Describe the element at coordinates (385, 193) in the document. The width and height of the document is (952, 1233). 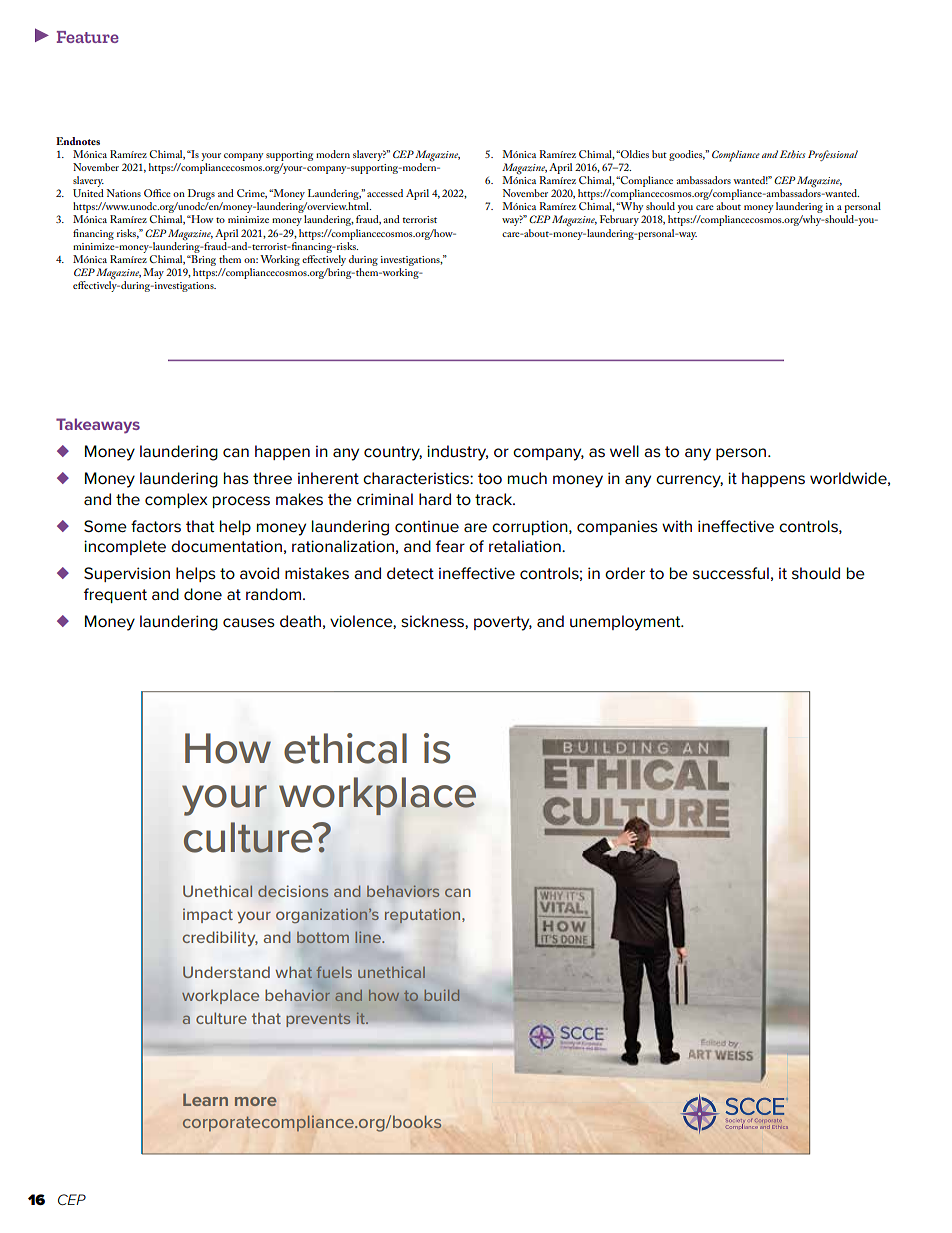
I see `accessed` at that location.
